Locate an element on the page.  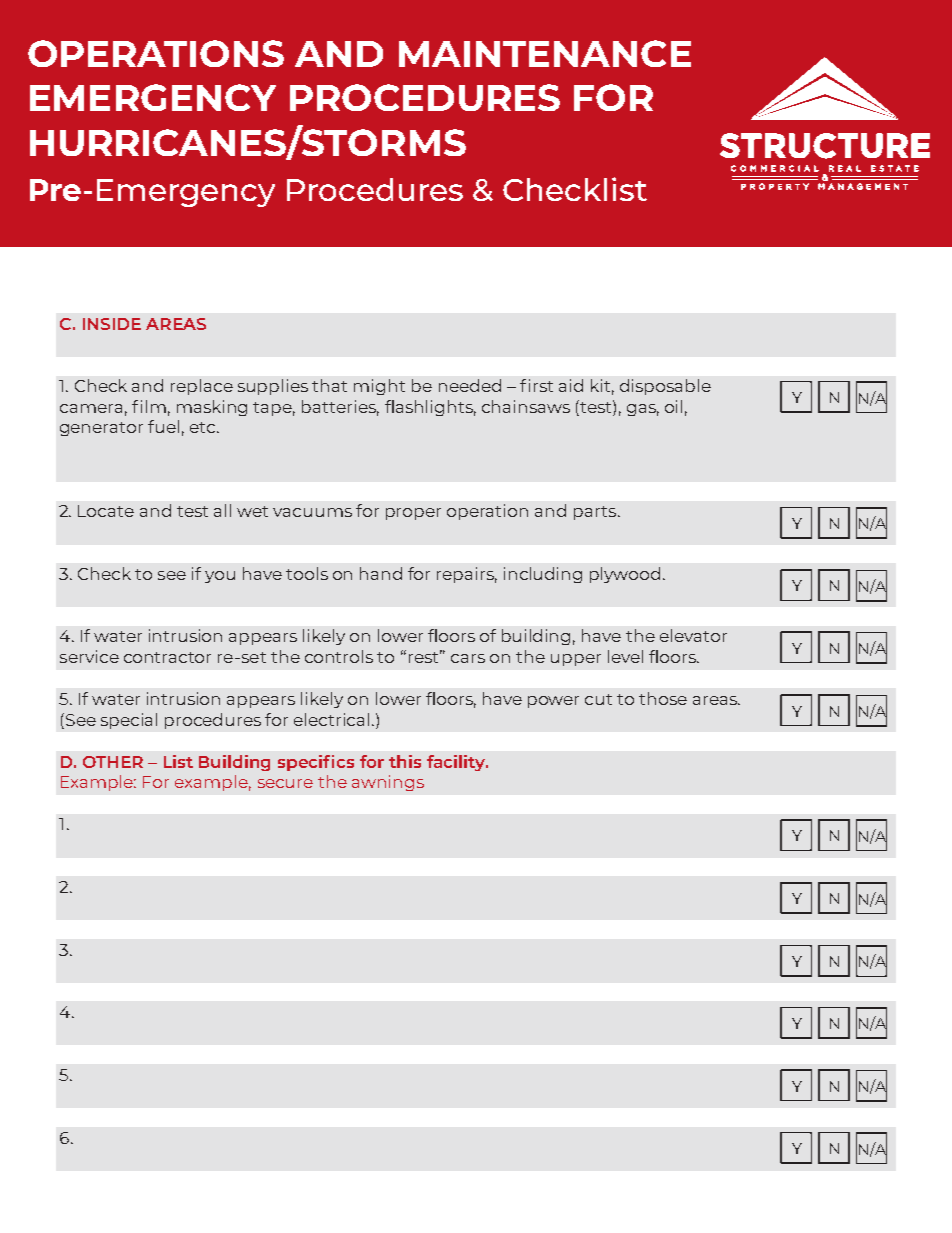
gas is located at coordinates (643, 410).
